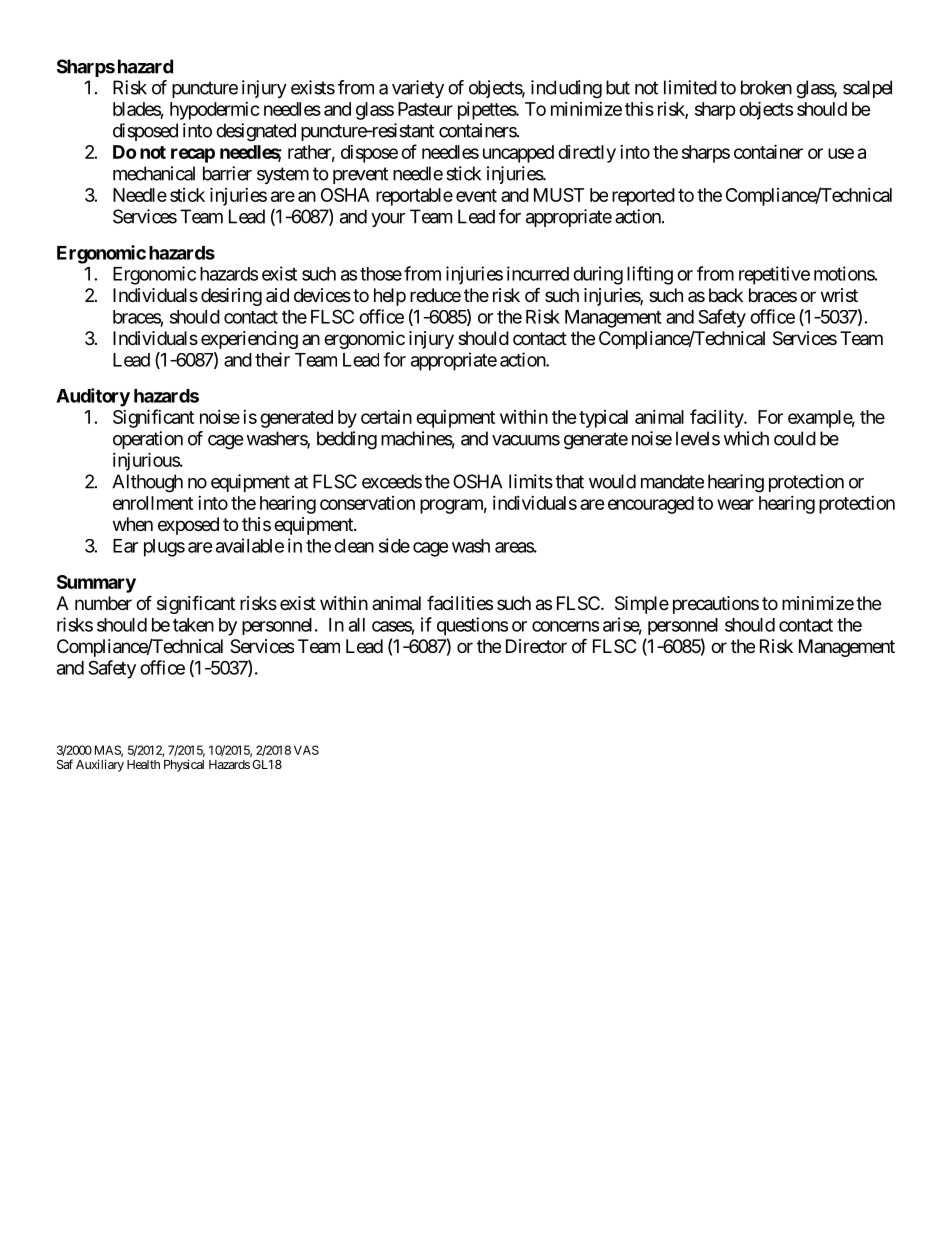 The width and height of the page is (952, 1233). What do you see at coordinates (386, 417) in the page?
I see `certain` at bounding box center [386, 417].
